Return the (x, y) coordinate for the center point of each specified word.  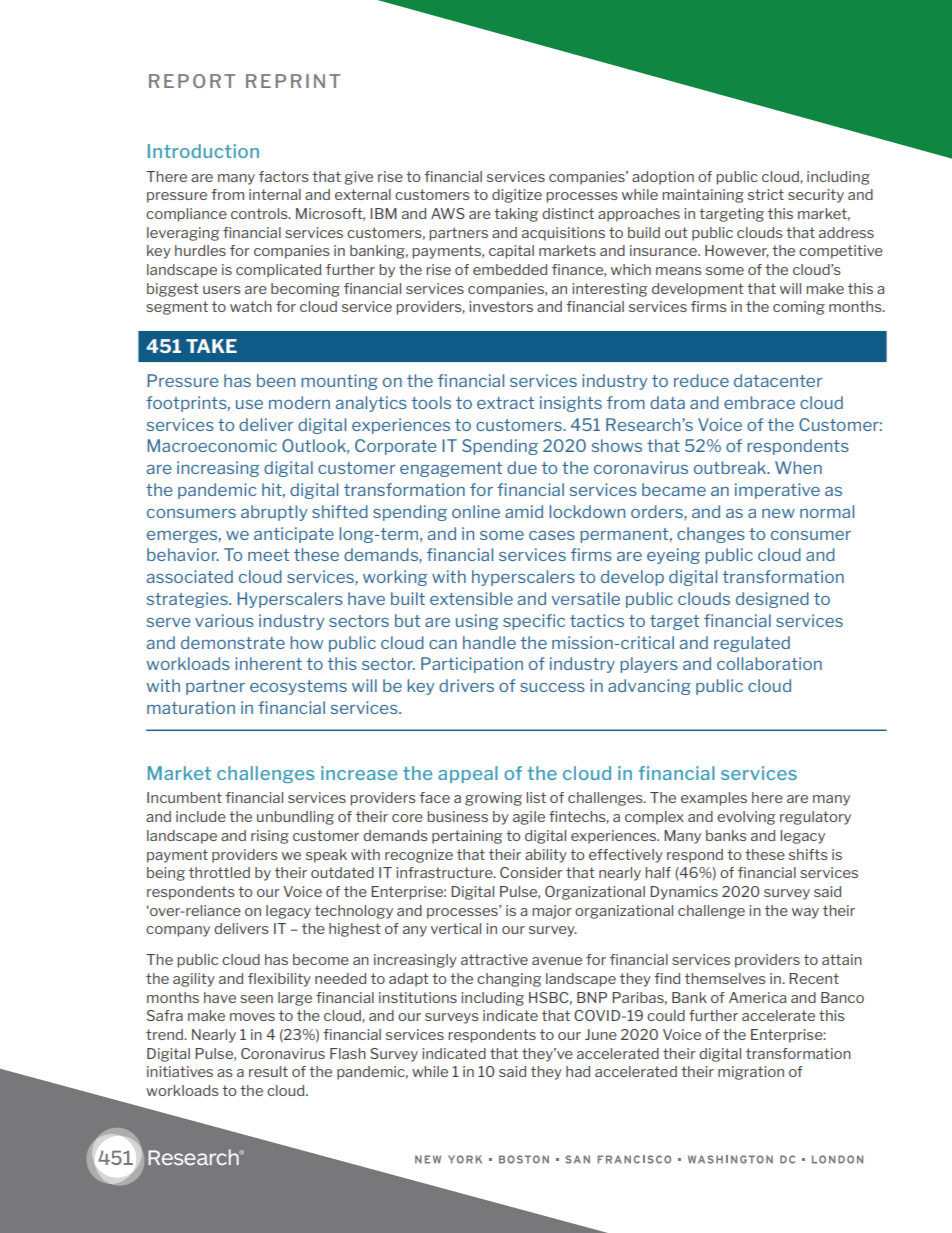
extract (505, 403)
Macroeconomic (212, 445)
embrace (759, 402)
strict (766, 194)
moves (252, 1017)
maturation (191, 707)
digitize (517, 196)
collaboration (769, 663)
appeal (468, 774)
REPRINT (293, 81)
